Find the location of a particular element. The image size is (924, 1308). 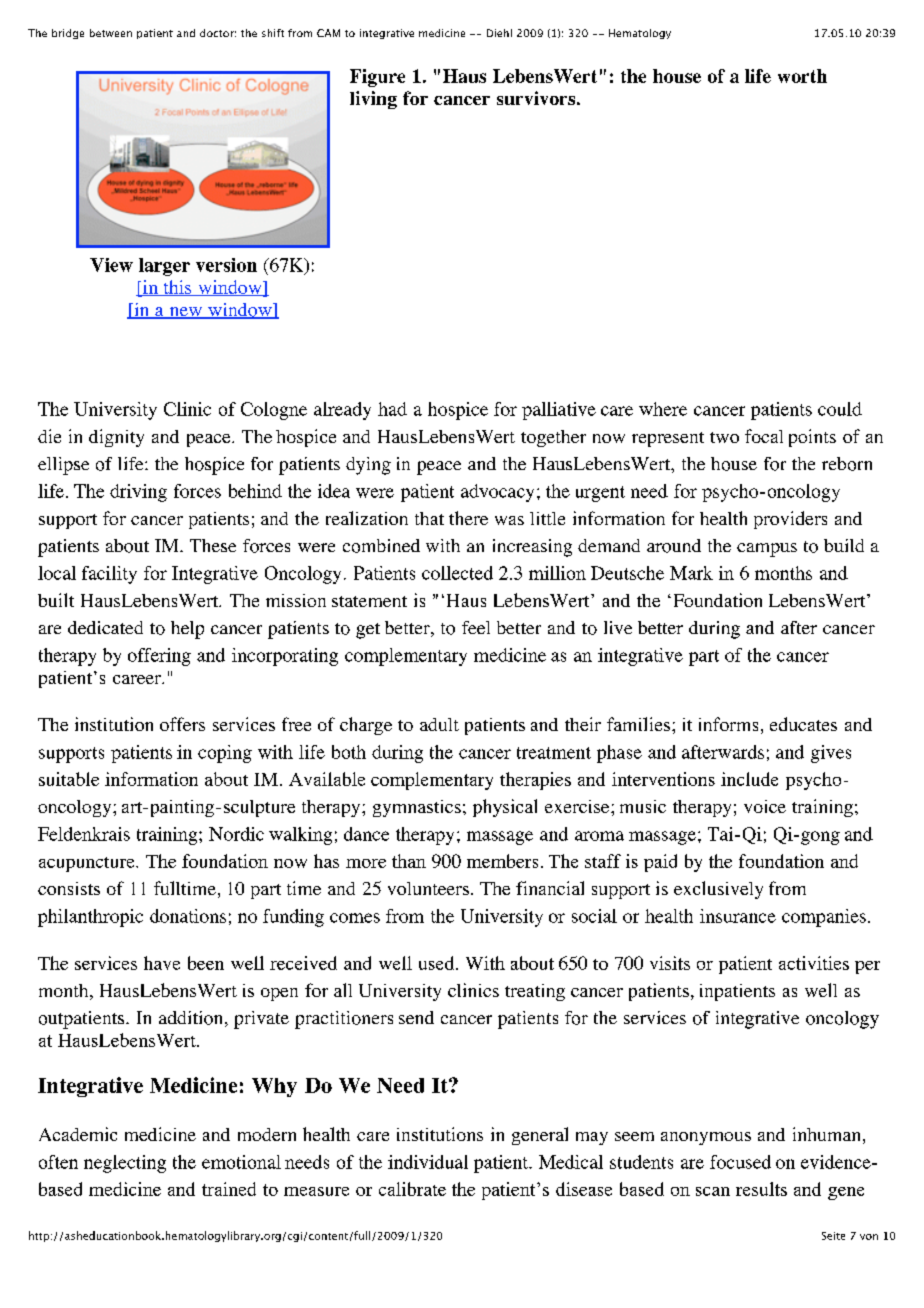

advocacy is located at coordinates (497, 493).
